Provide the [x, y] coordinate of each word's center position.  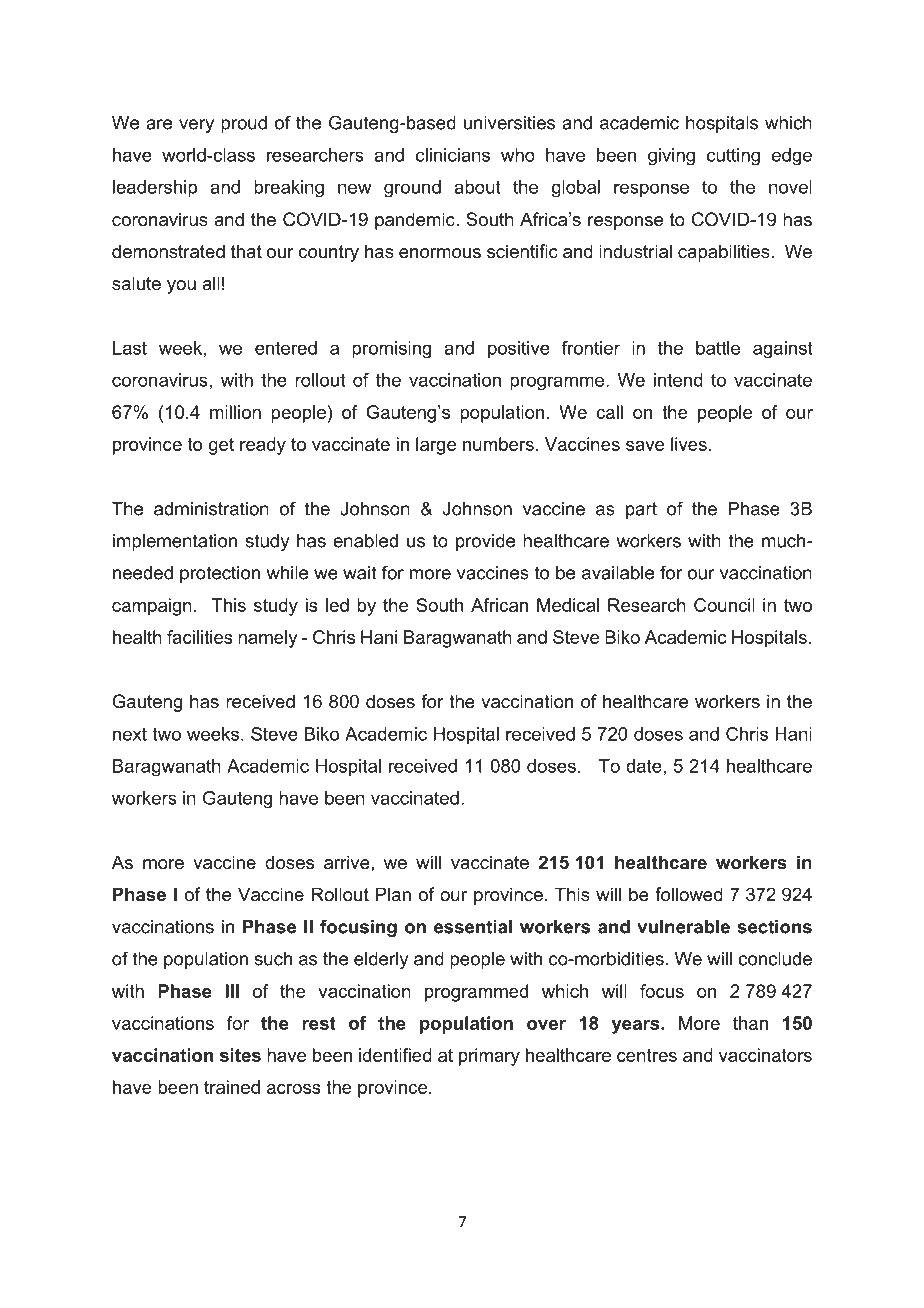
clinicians [453, 155]
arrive [348, 862]
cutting [733, 157]
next [130, 734]
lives [689, 444]
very [196, 126]
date [644, 766]
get [221, 446]
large [436, 446]
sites [240, 1055]
